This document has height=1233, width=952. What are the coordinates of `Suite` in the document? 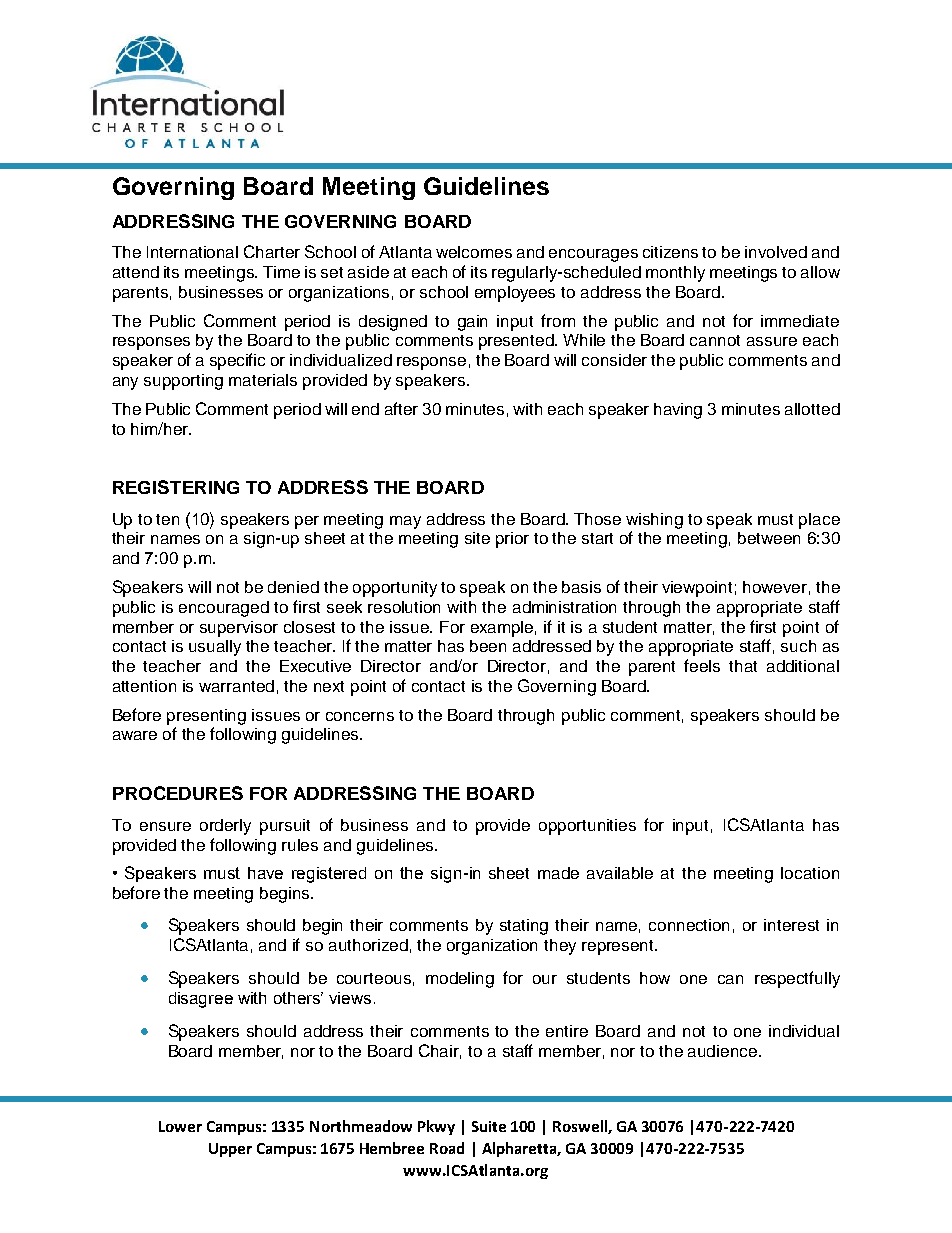 It's located at (489, 1126).
